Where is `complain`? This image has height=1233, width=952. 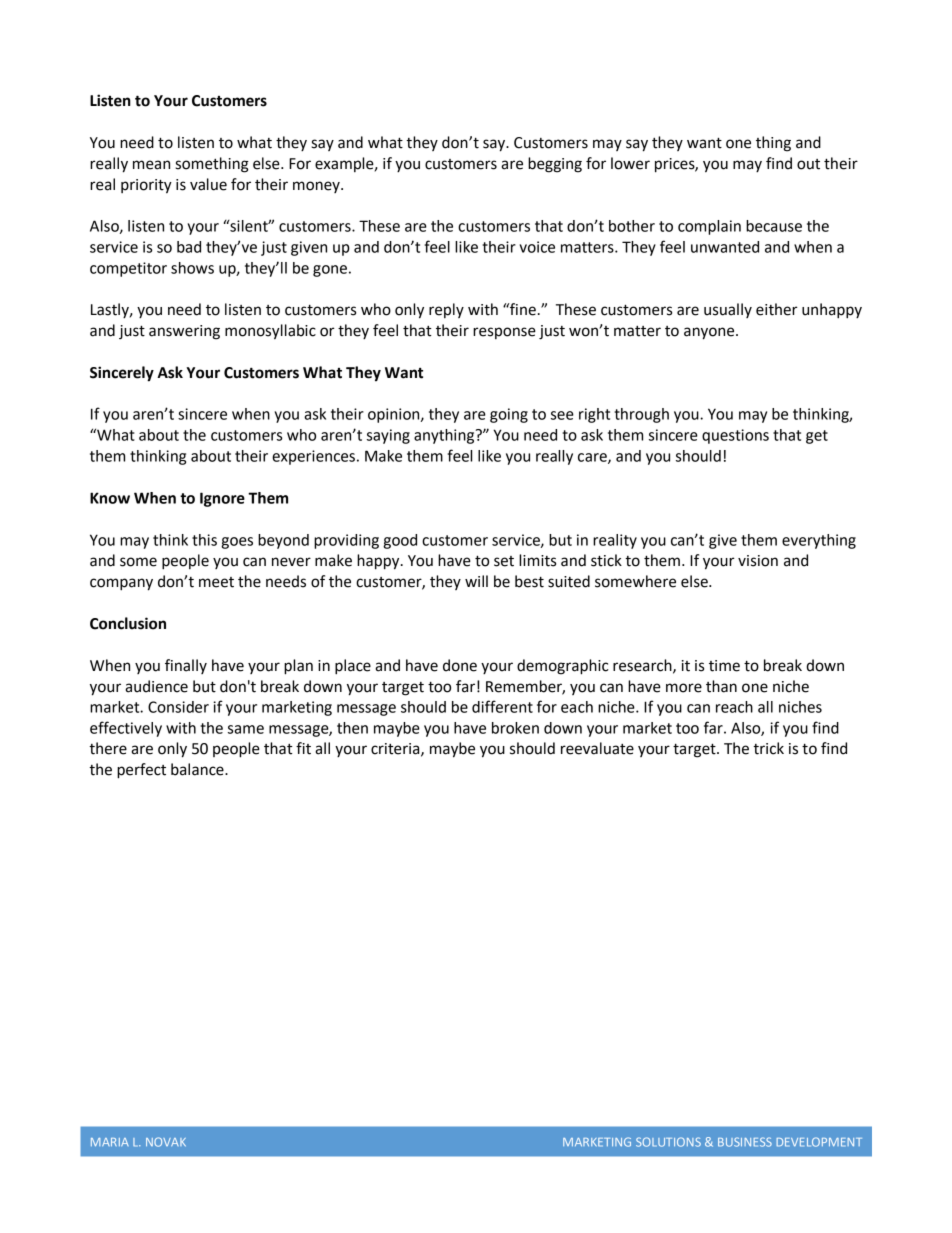
complain is located at coordinates (709, 227).
